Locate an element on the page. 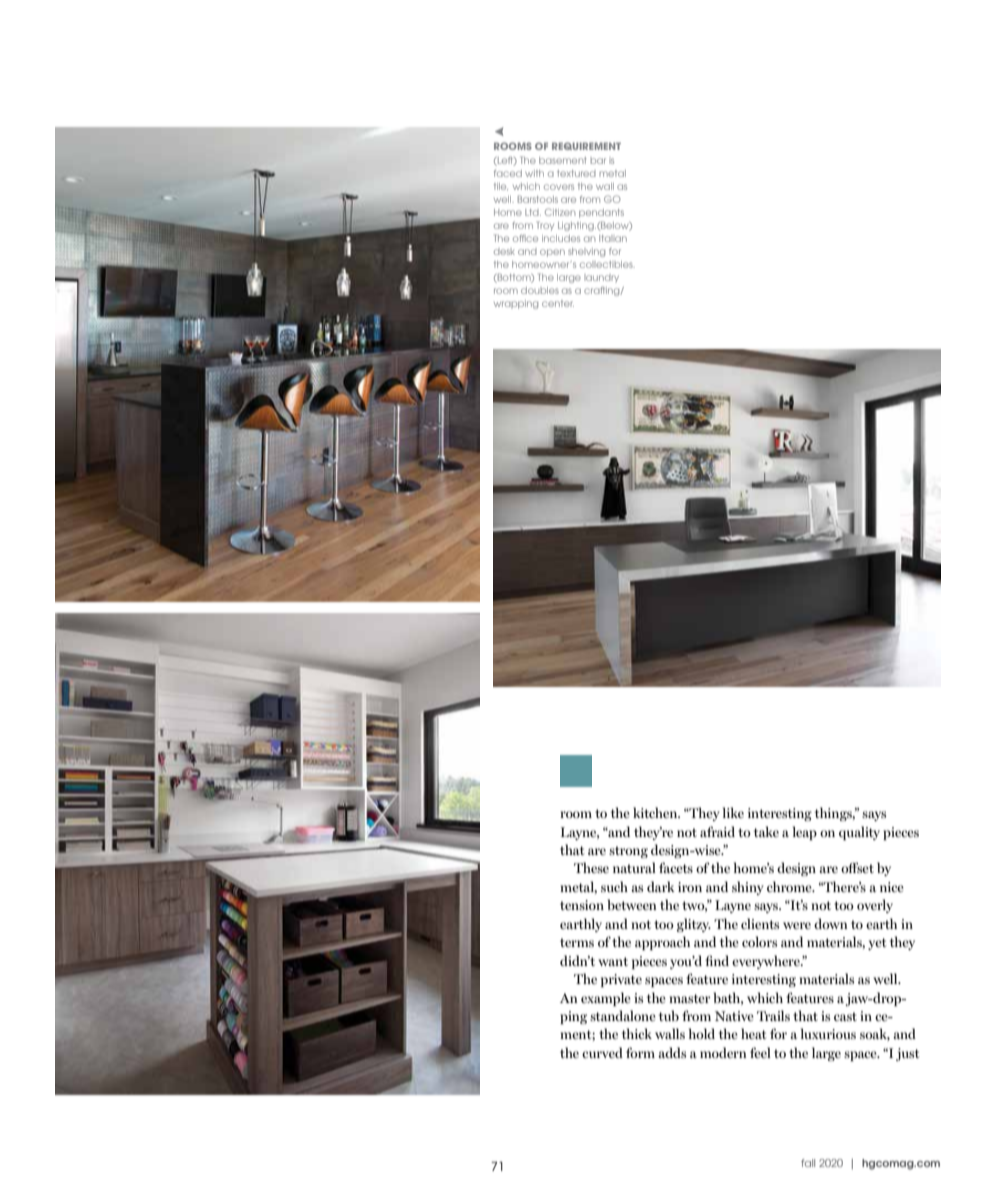 The width and height of the document is (996, 1204). tension is located at coordinates (582, 905).
